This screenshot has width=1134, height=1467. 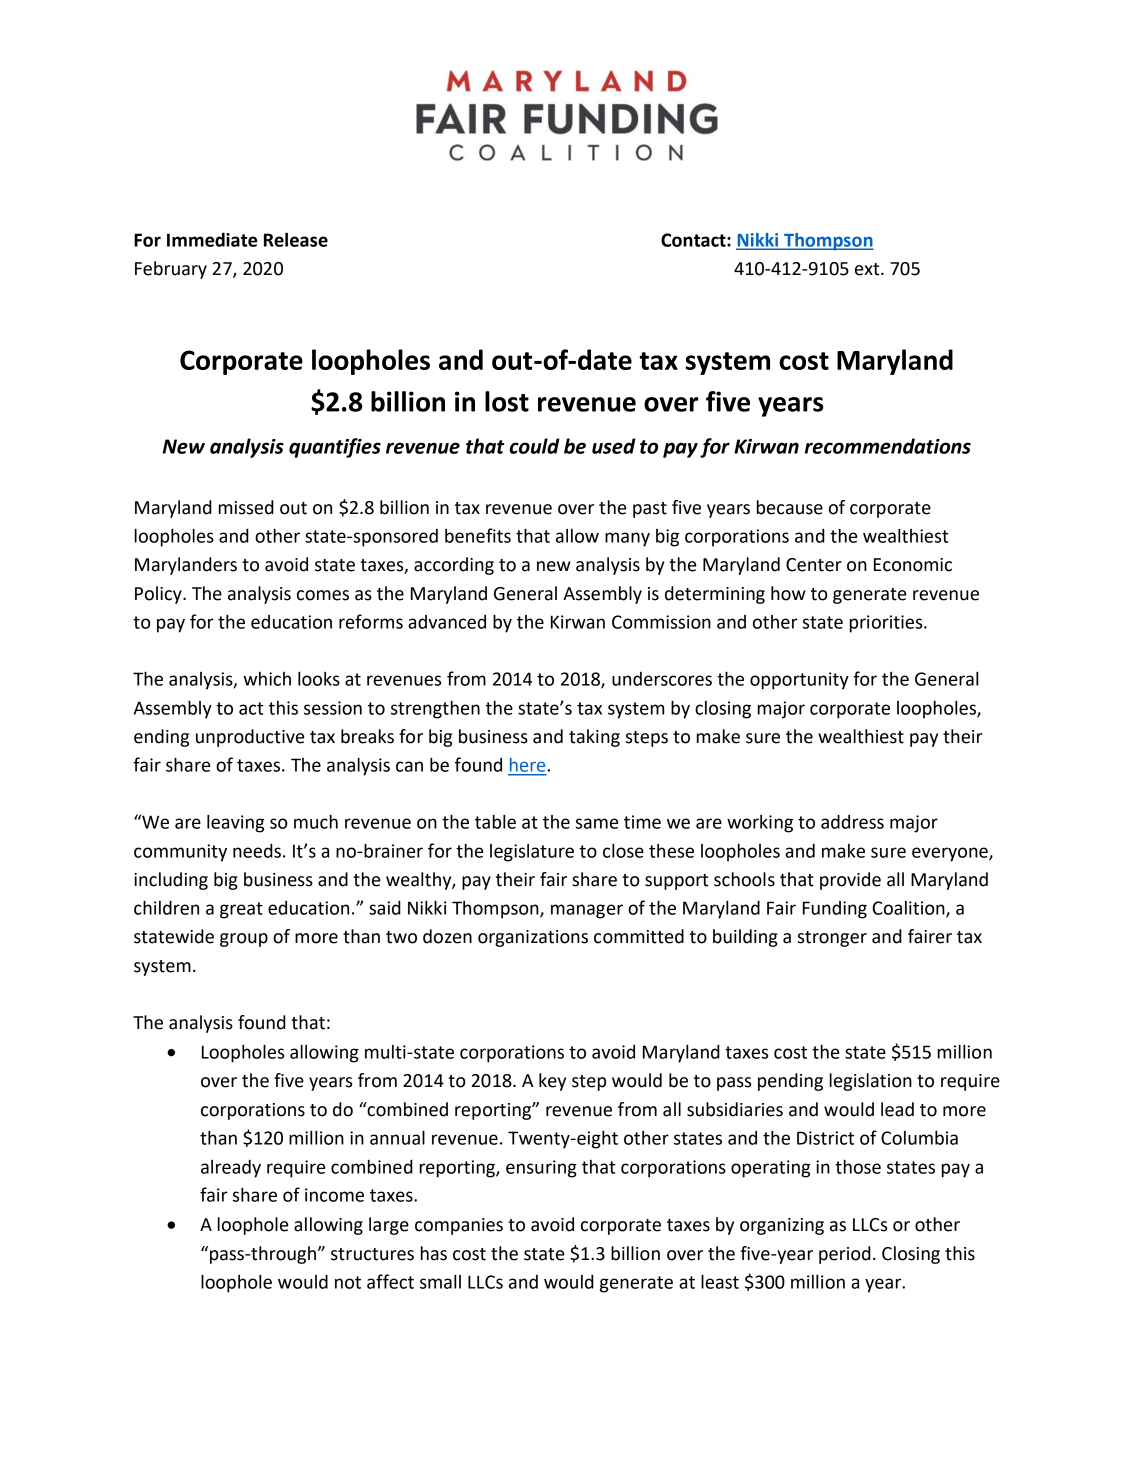 What do you see at coordinates (507, 401) in the screenshot?
I see `lost` at bounding box center [507, 401].
